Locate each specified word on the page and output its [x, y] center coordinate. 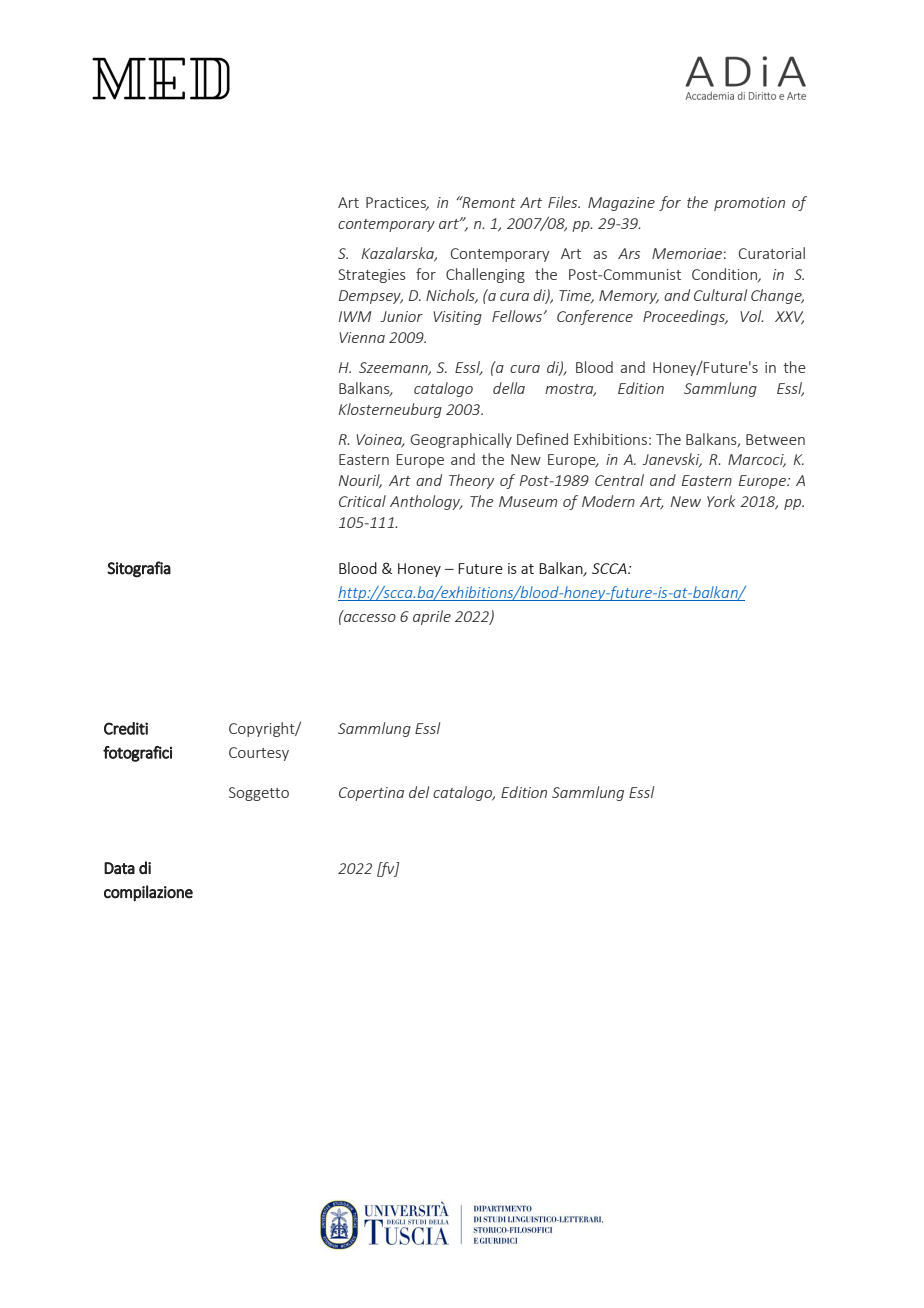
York [721, 501]
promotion [749, 204]
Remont [488, 202]
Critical [362, 501]
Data [119, 868]
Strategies [372, 276]
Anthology [426, 502]
